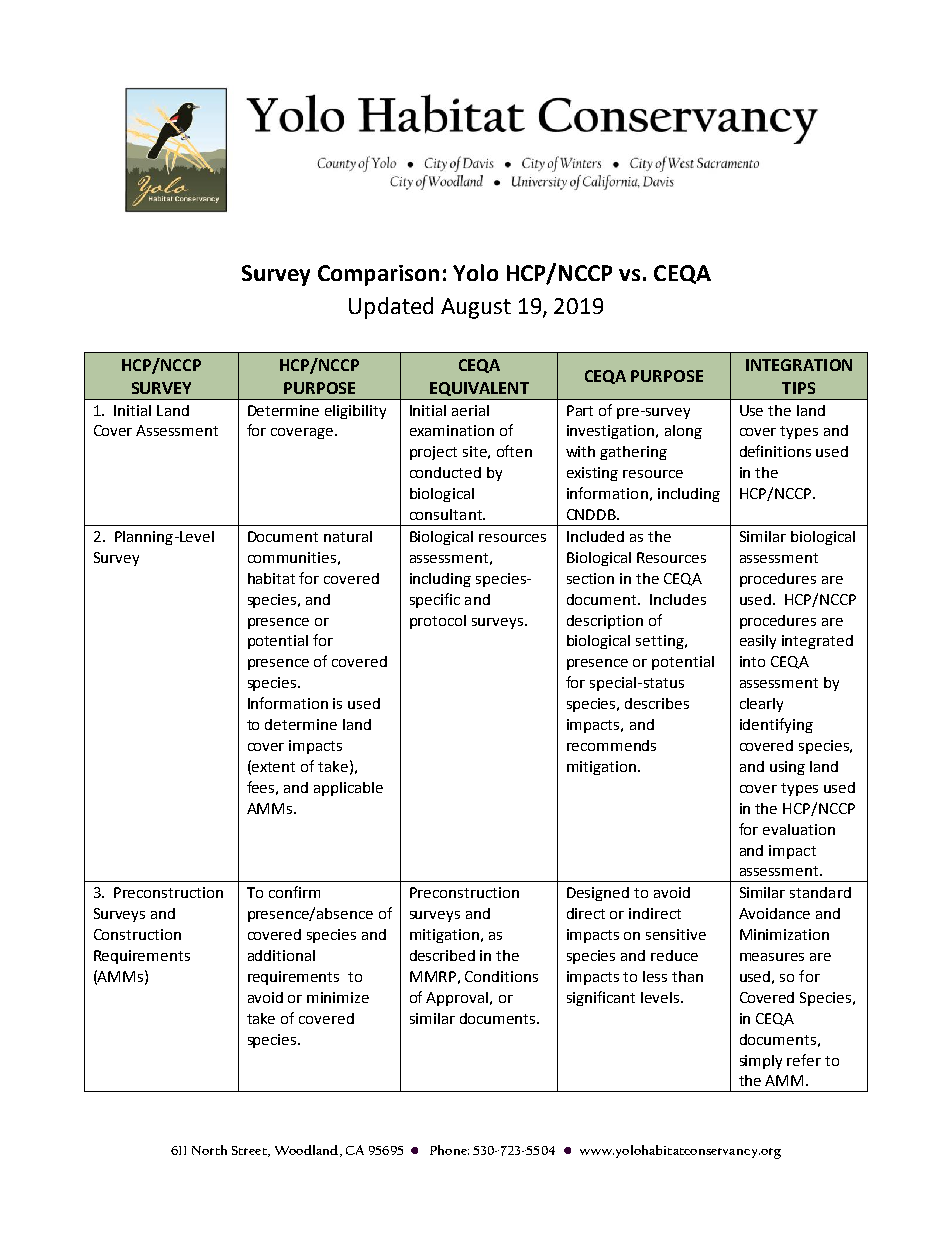 This screenshot has height=1233, width=952. What do you see at coordinates (476, 308) in the screenshot?
I see `August` at bounding box center [476, 308].
